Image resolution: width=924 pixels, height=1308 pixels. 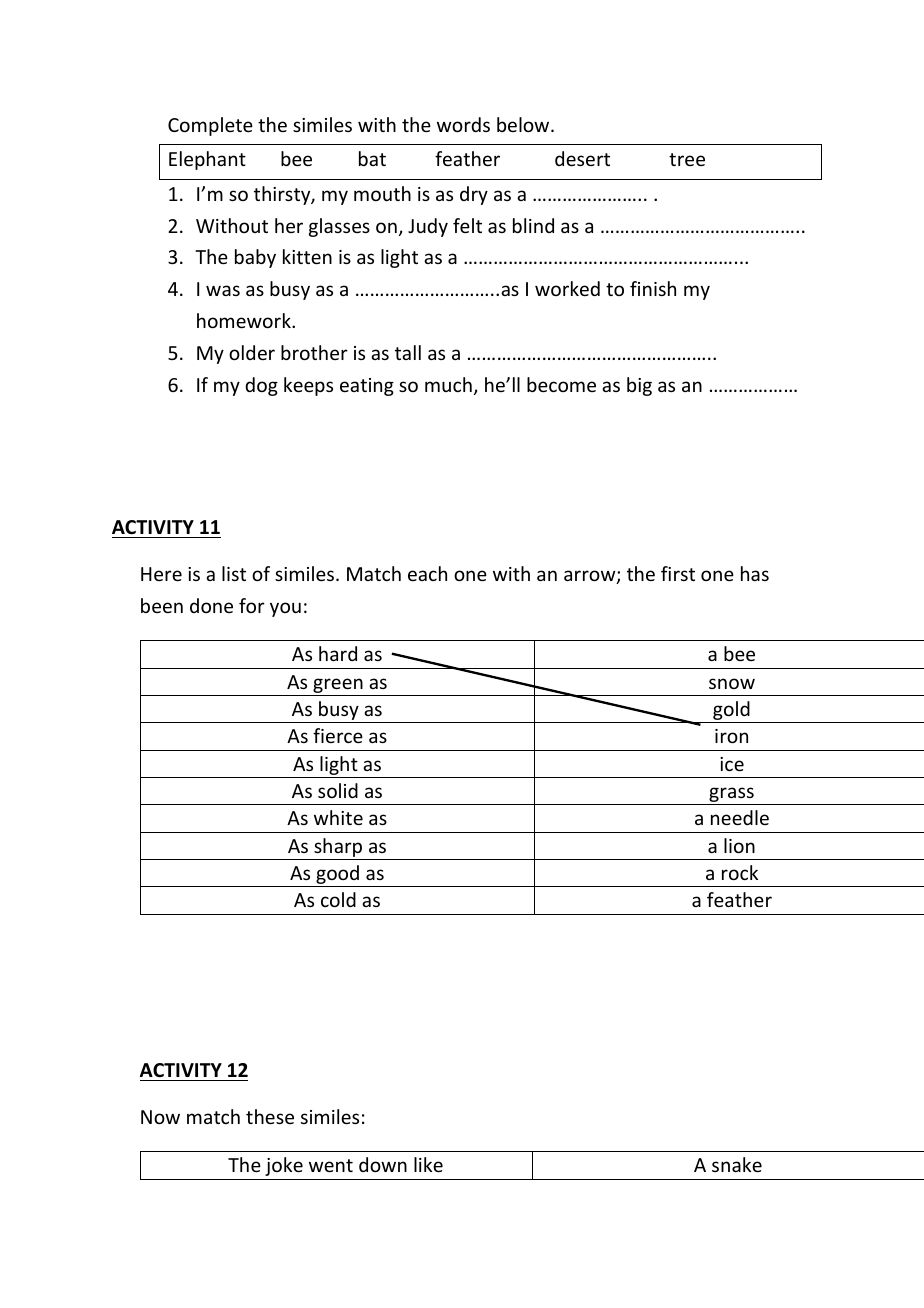 I want to click on each, so click(x=427, y=573).
